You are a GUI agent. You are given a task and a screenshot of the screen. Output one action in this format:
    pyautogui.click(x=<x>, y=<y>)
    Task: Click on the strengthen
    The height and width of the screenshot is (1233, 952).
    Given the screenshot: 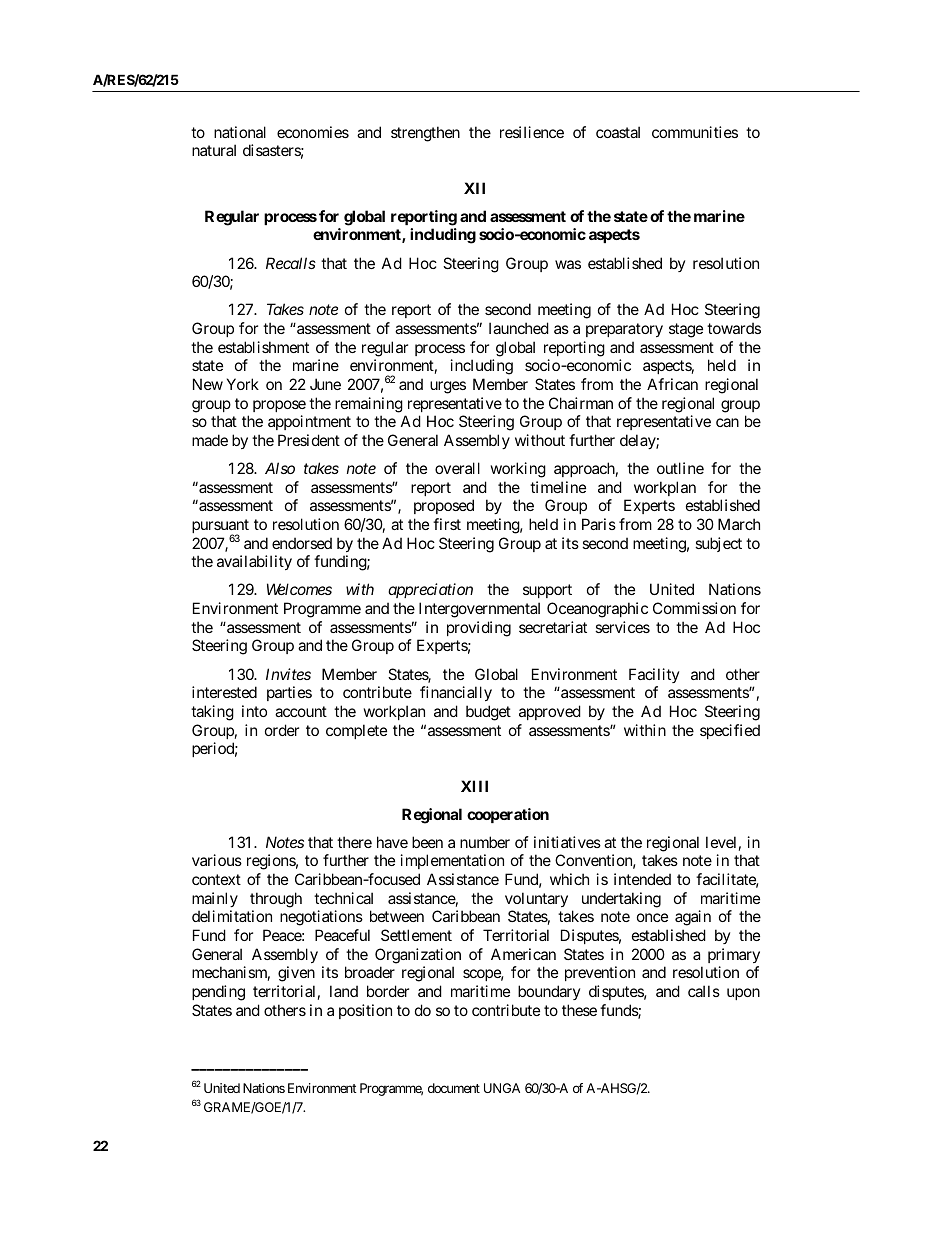 What is the action you would take?
    pyautogui.click(x=425, y=134)
